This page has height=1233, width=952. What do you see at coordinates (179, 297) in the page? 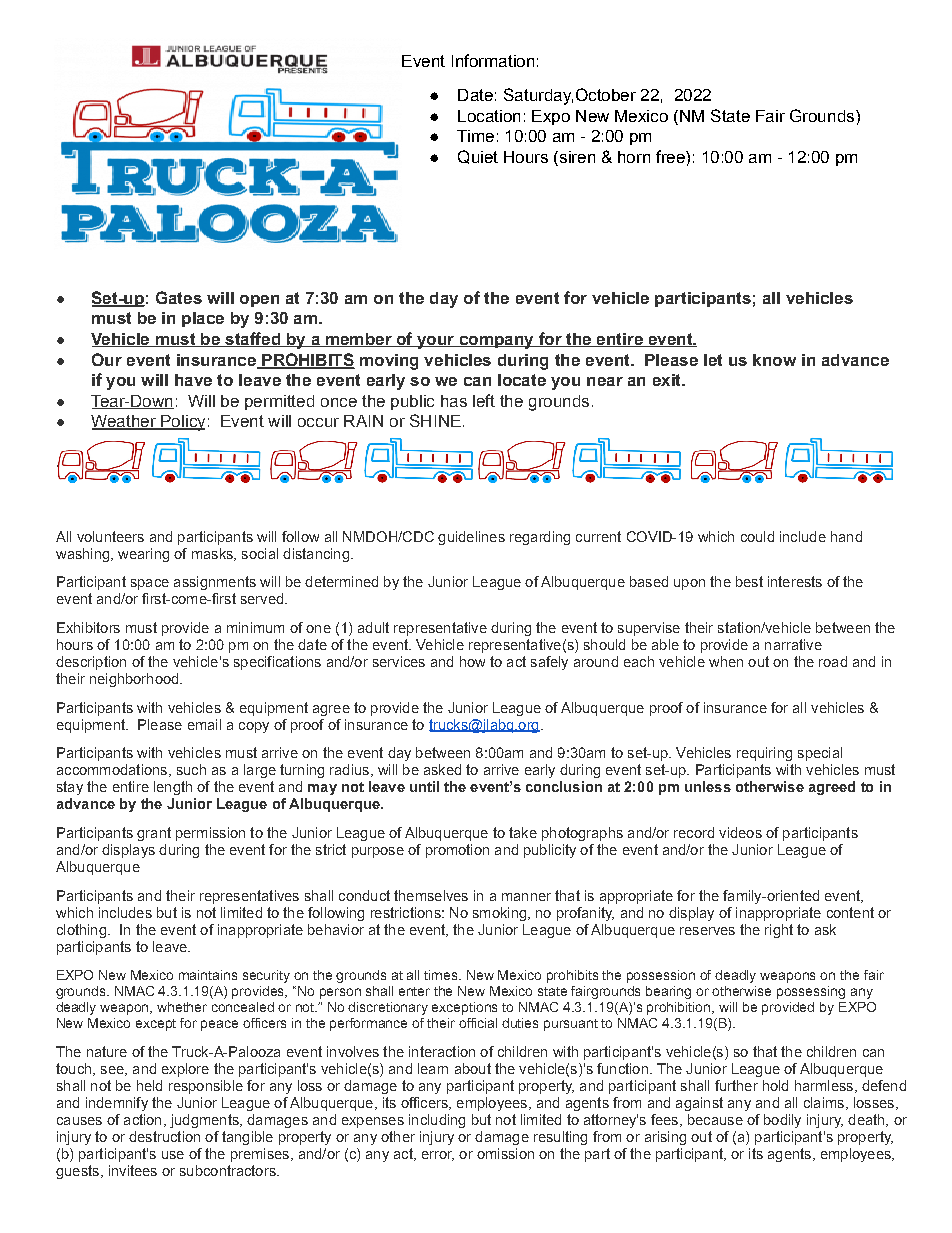
I see `Gates` at bounding box center [179, 297].
